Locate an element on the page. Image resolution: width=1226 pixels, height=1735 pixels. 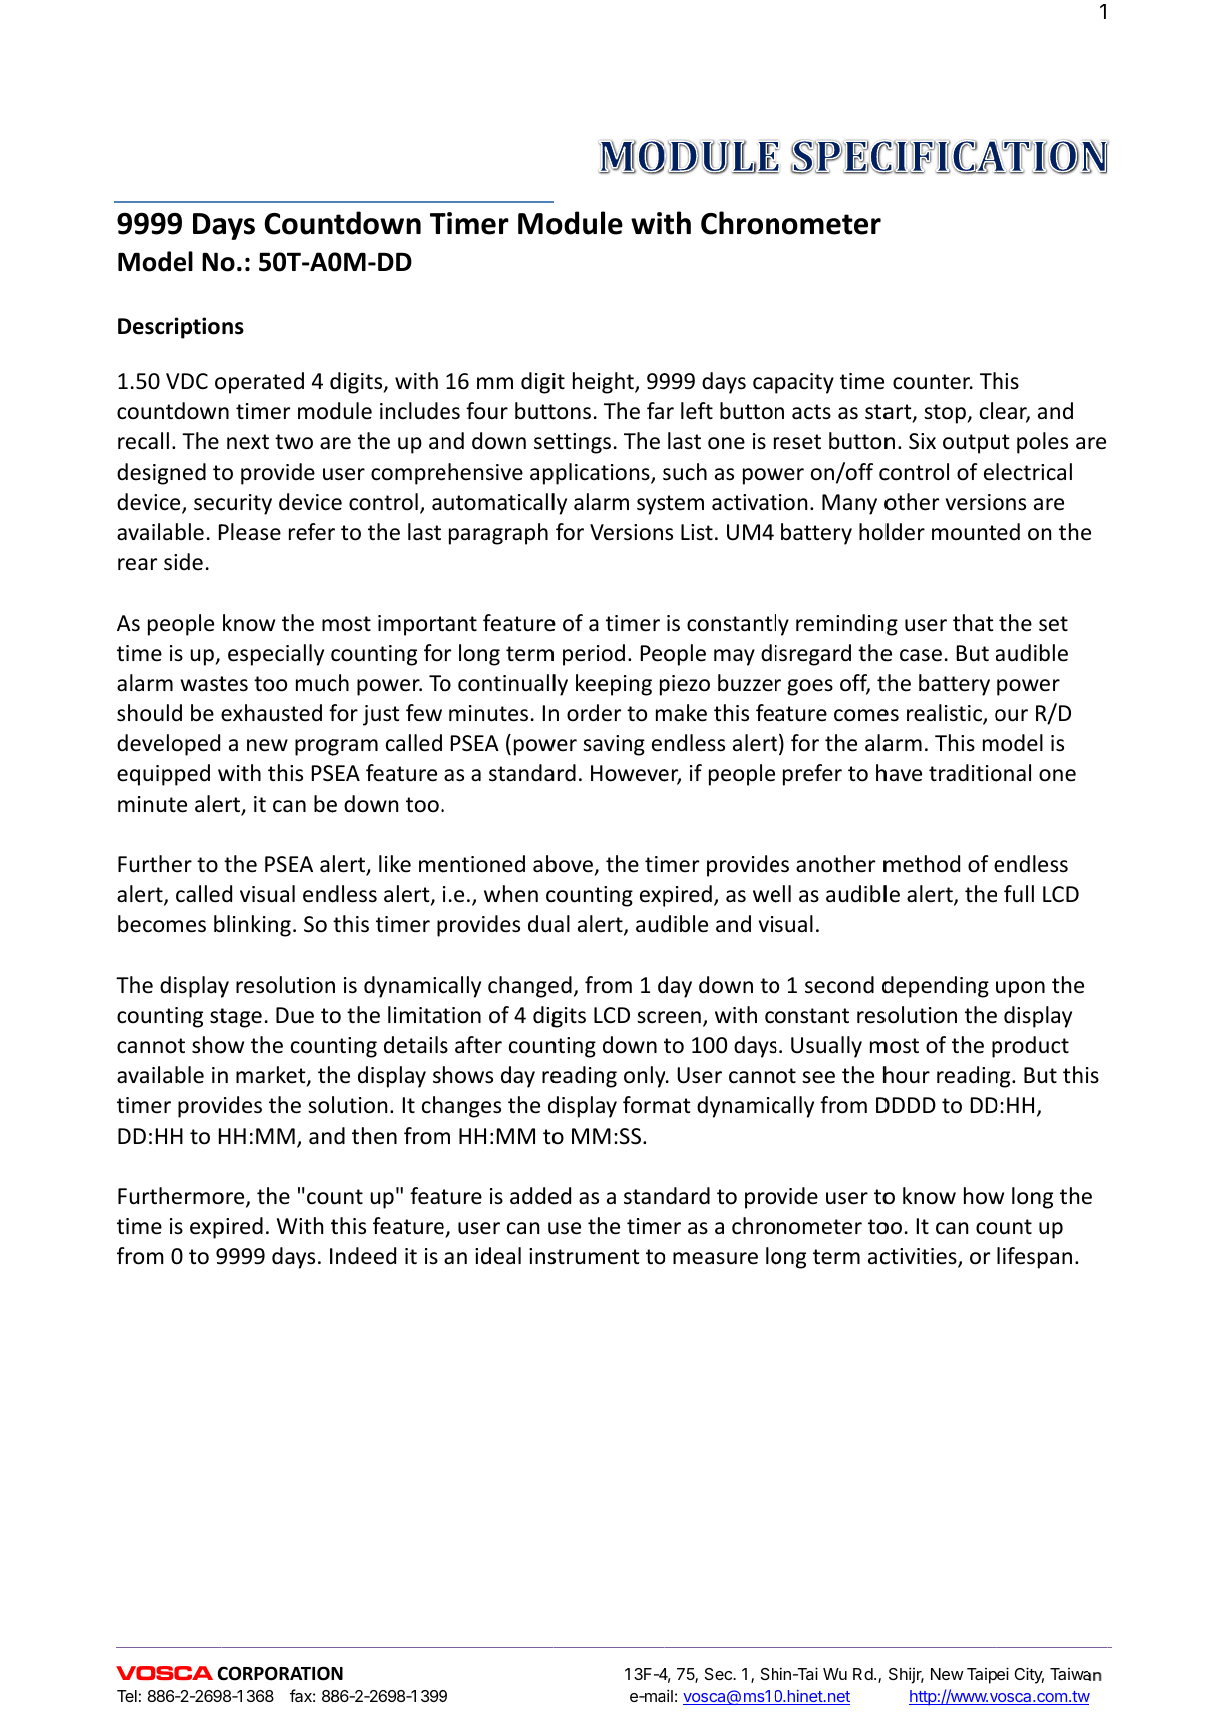
Tel is located at coordinates (127, 1696).
